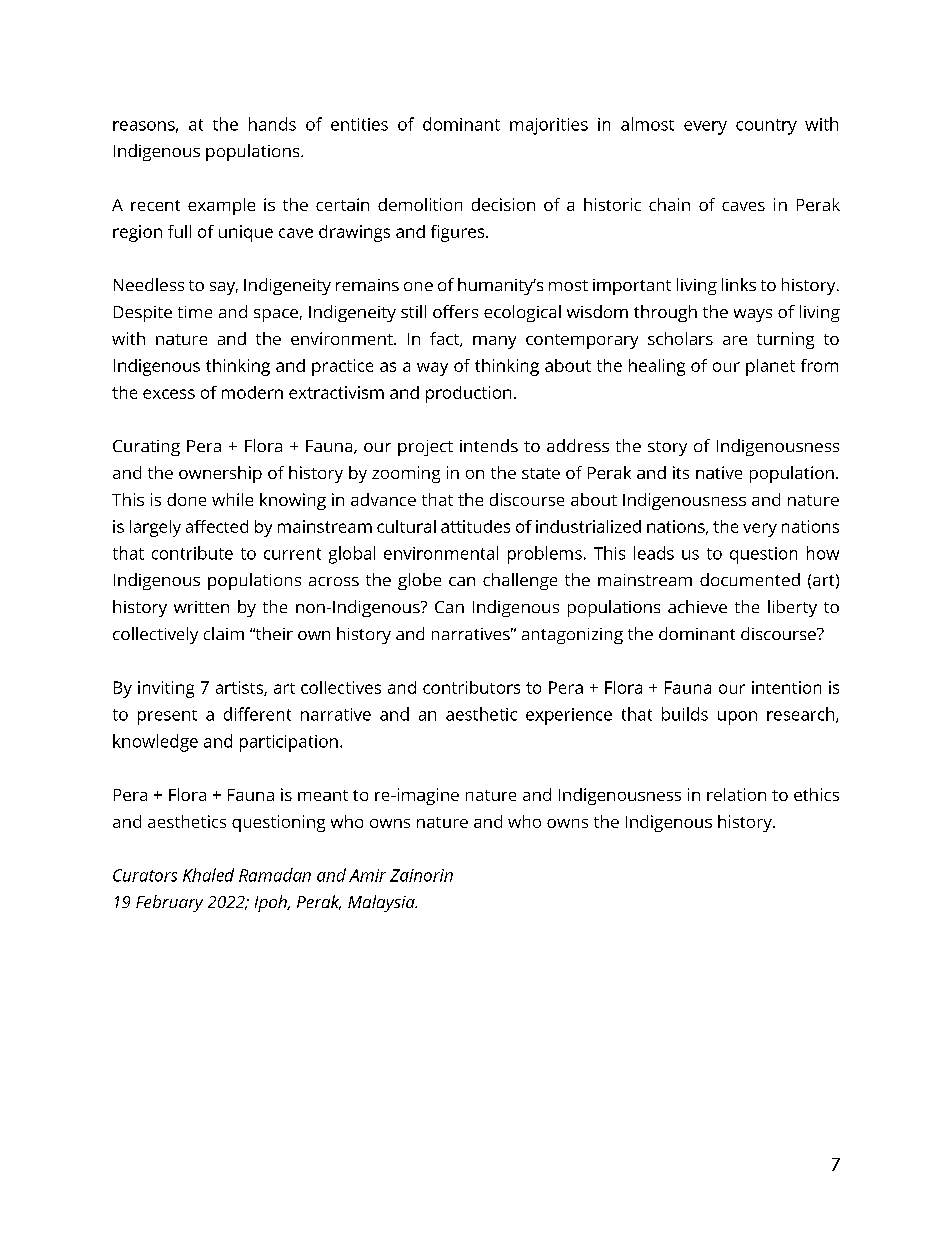 The width and height of the document is (952, 1233). I want to click on hands, so click(272, 124).
